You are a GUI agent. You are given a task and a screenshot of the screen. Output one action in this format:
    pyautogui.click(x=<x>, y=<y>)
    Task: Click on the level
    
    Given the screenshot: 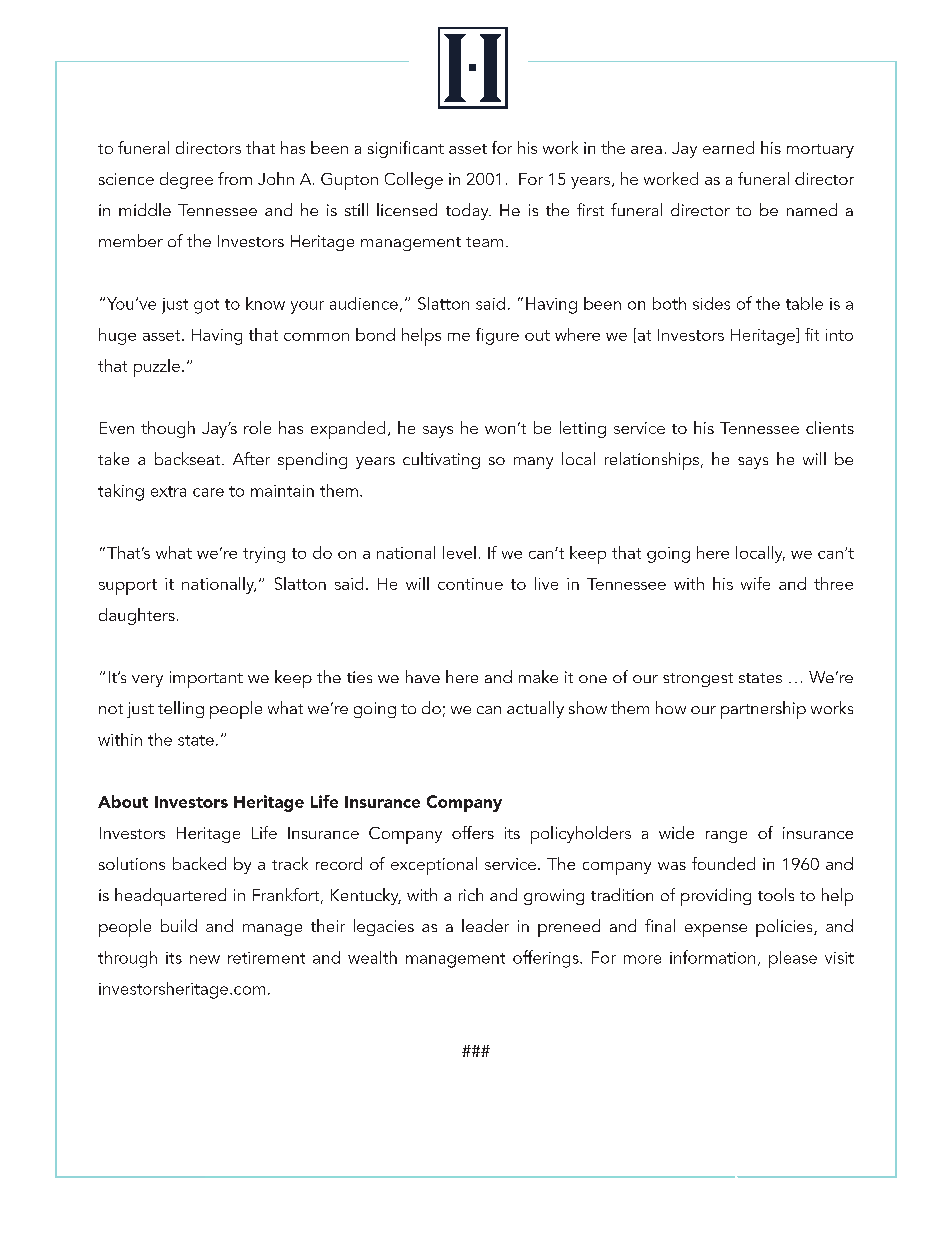 What is the action you would take?
    pyautogui.click(x=459, y=552)
